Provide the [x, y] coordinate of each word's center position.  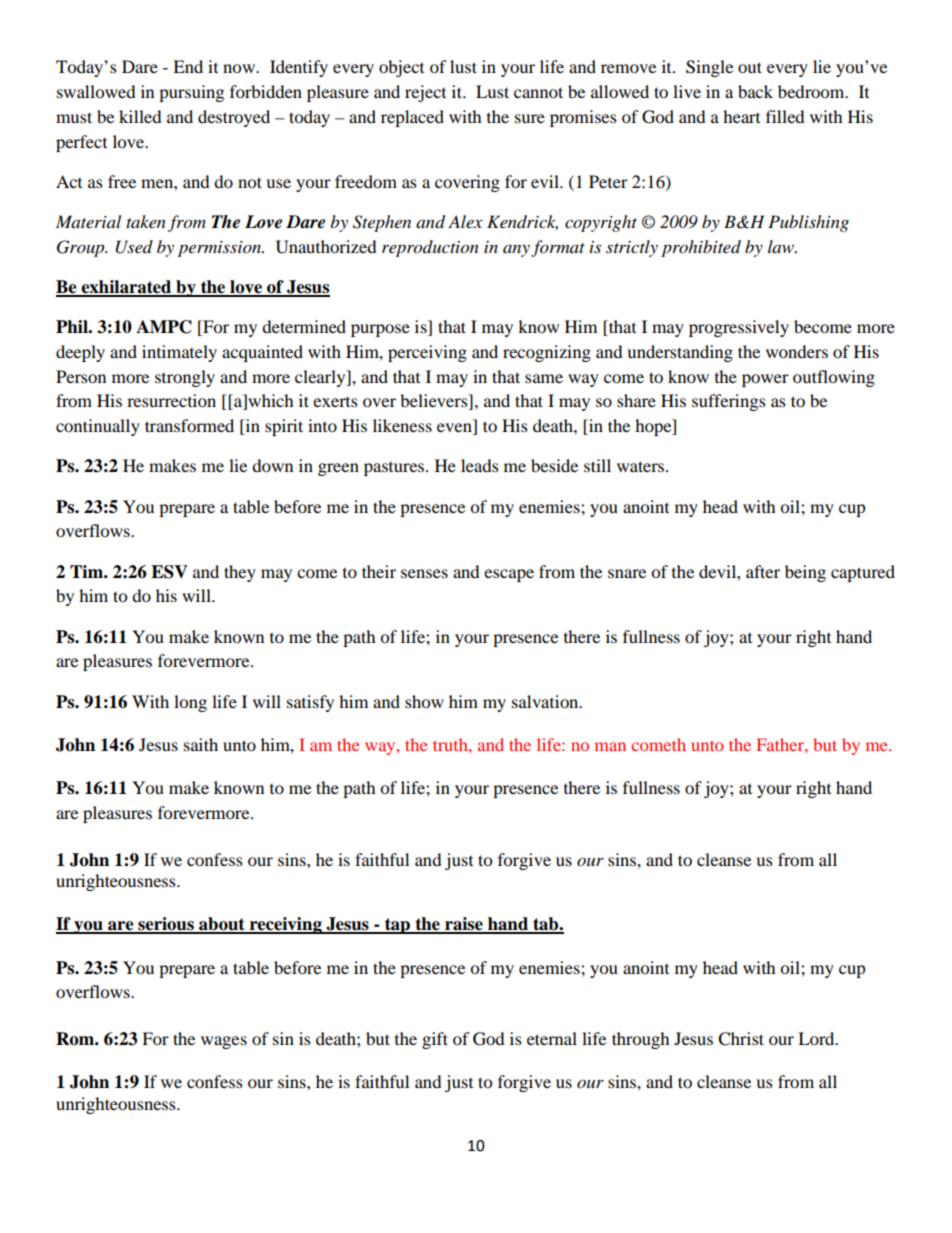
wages [224, 1042]
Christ [741, 1039]
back [755, 91]
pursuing [191, 93]
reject [425, 93]
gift [435, 1040]
